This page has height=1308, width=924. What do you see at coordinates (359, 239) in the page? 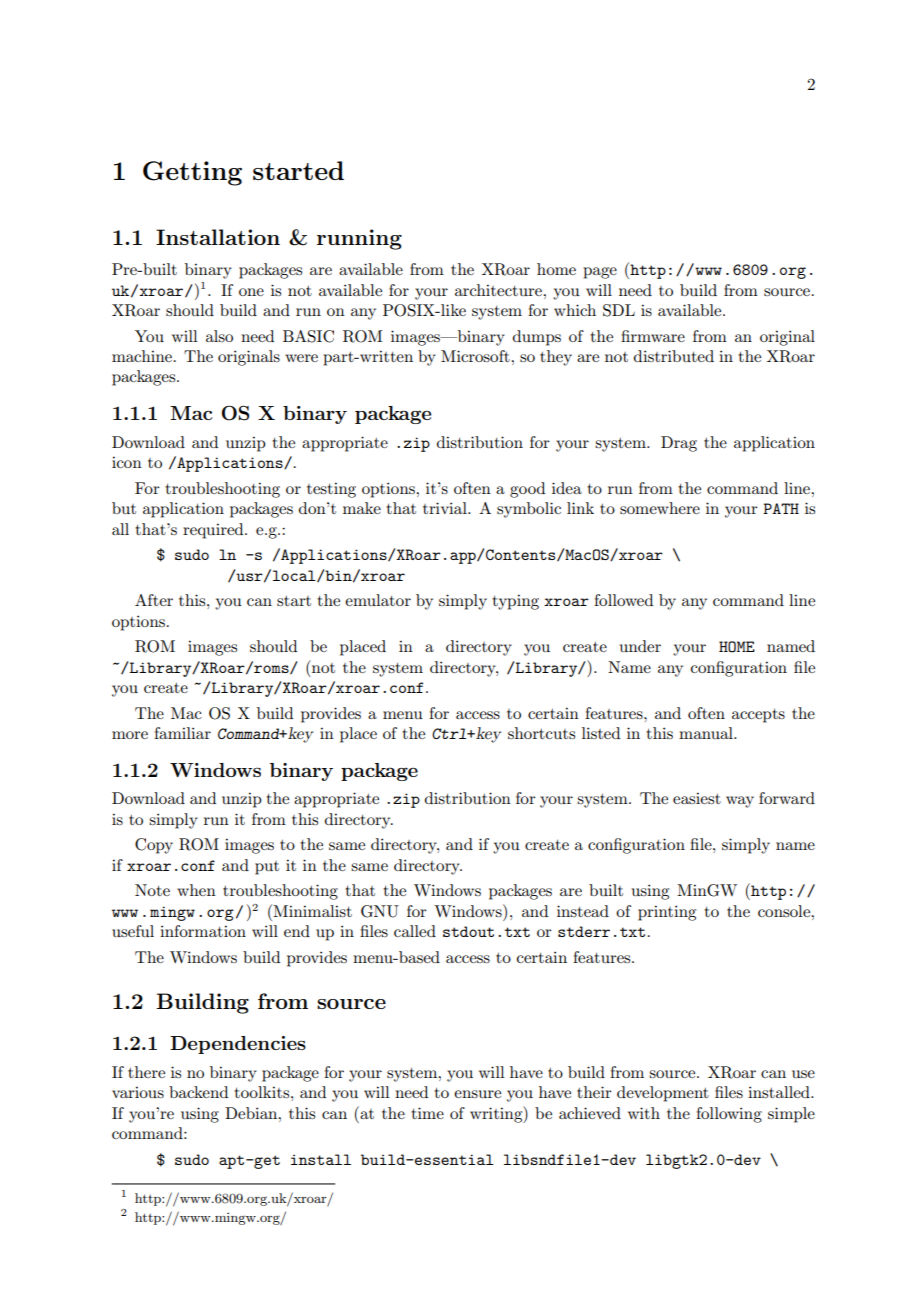
I see `running` at bounding box center [359, 239].
